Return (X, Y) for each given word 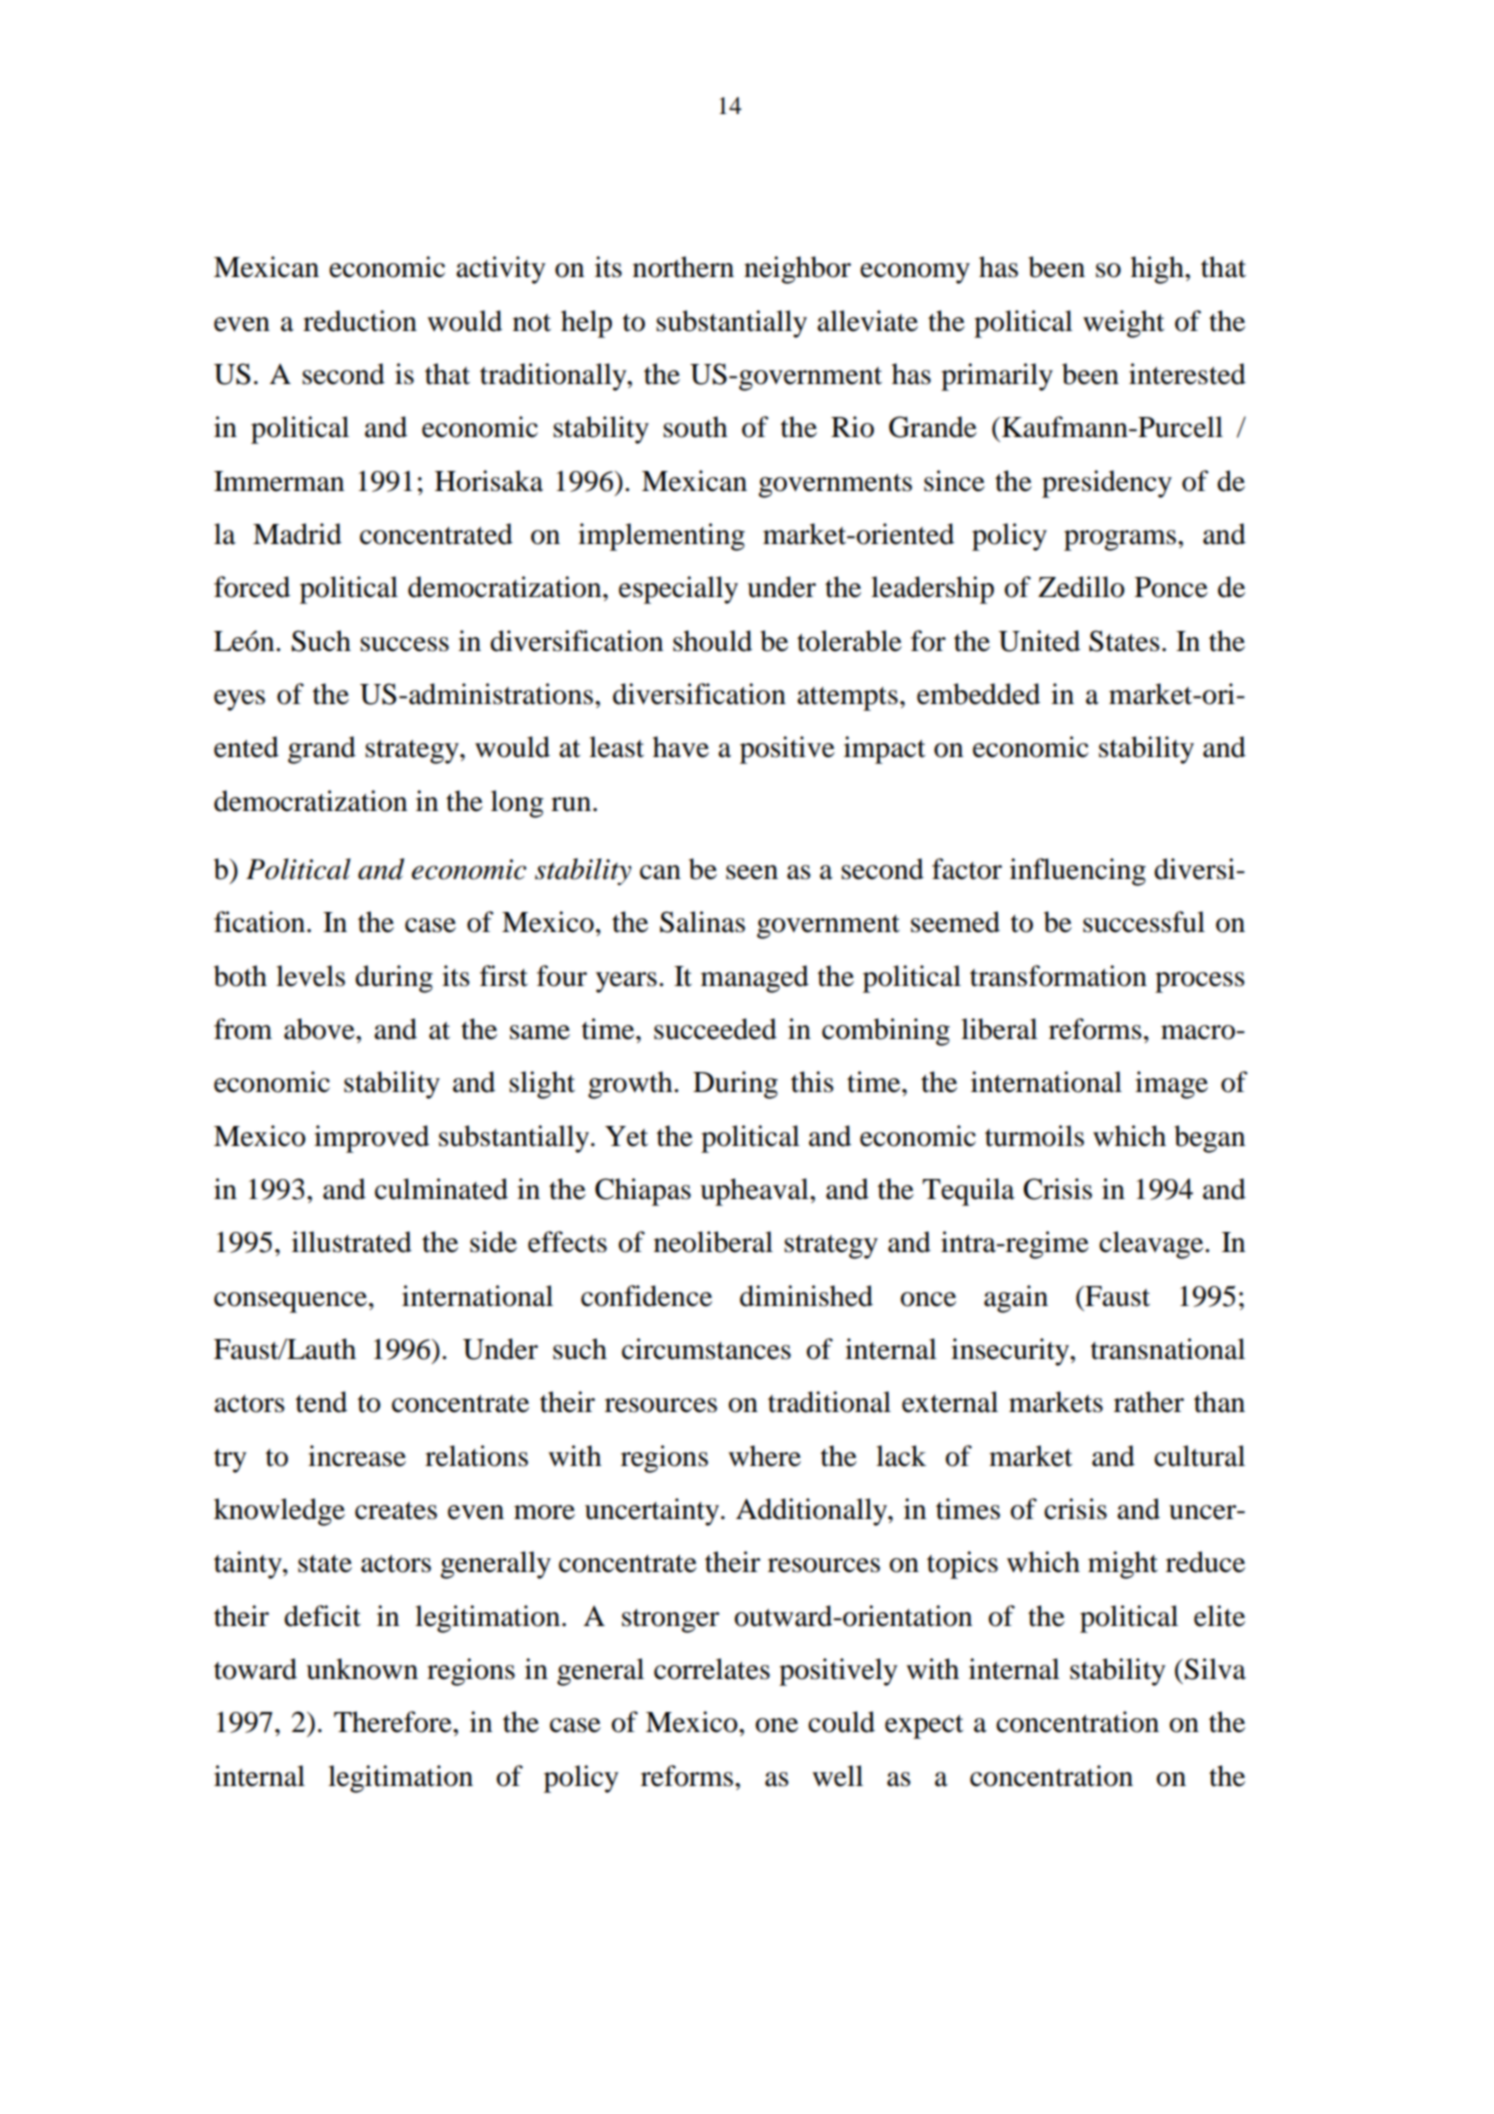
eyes (239, 700)
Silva (1215, 1669)
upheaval (755, 1192)
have (681, 747)
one (776, 1725)
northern (683, 267)
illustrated (352, 1242)
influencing (1078, 872)
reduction (360, 321)
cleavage (1152, 1245)
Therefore (394, 1722)
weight (1124, 324)
